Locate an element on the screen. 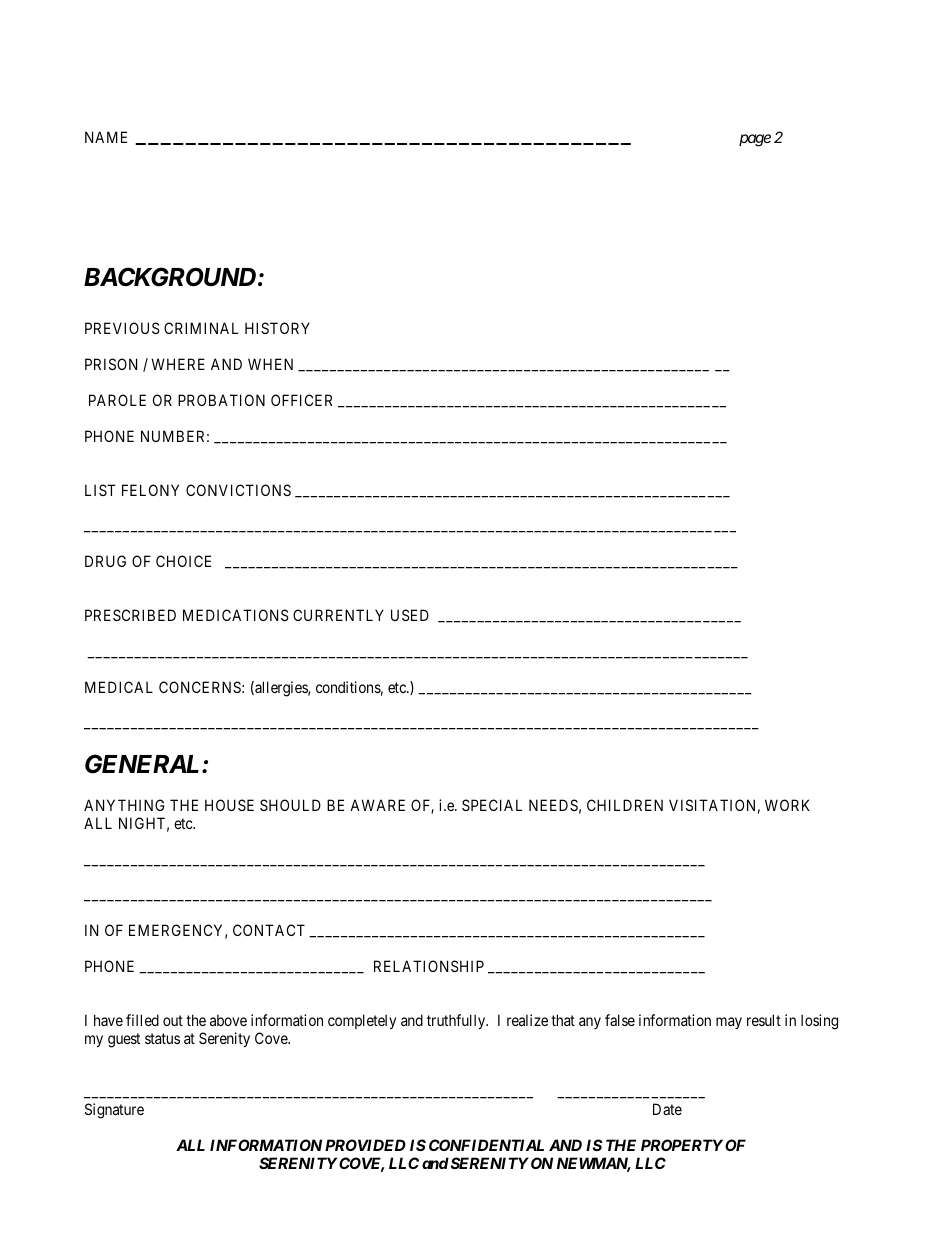 This screenshot has height=1233, width=952. HISTORY is located at coordinates (277, 328).
